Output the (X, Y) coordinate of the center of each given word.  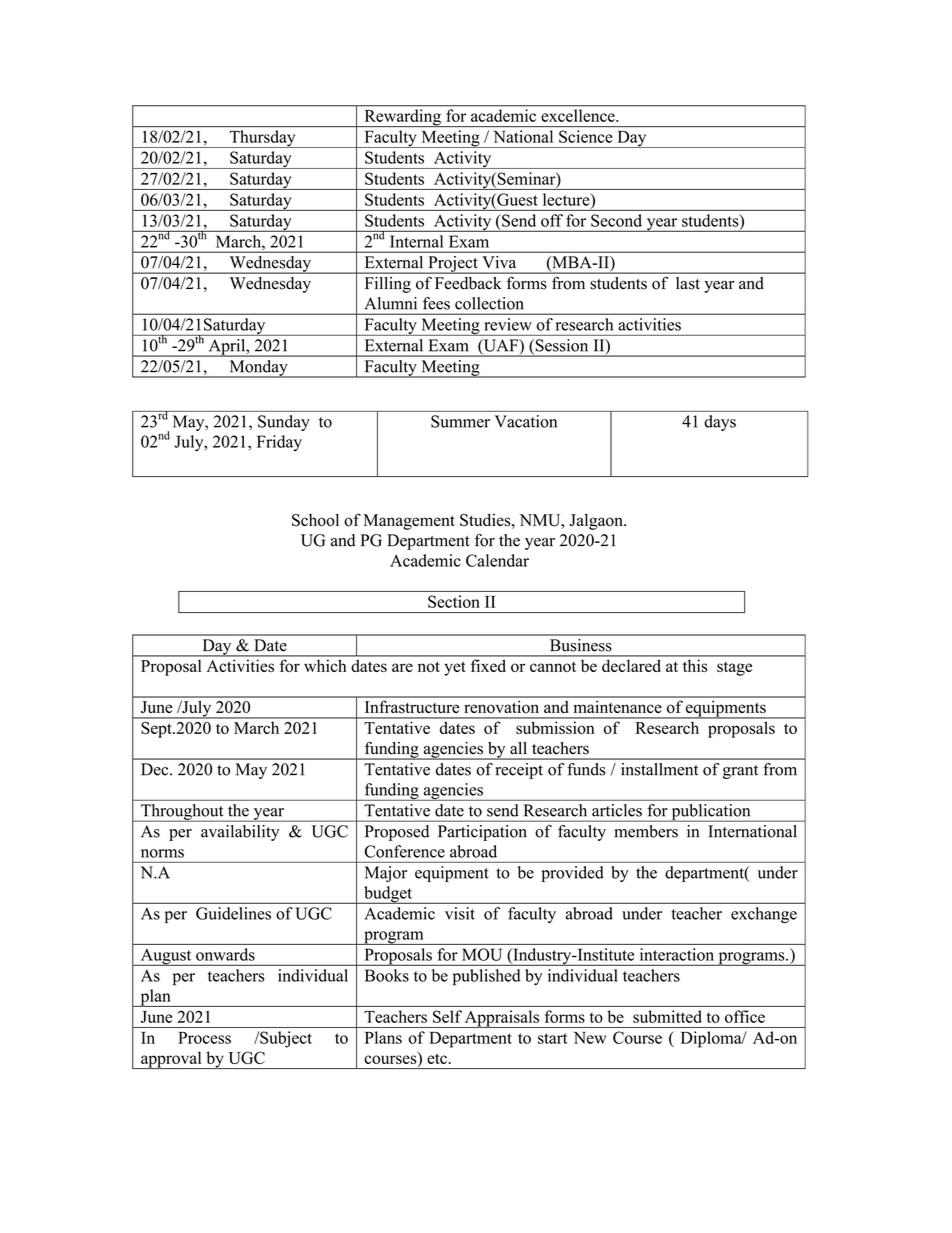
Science (585, 136)
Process (204, 1038)
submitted (667, 1016)
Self (447, 1016)
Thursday (262, 139)
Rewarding (402, 118)
